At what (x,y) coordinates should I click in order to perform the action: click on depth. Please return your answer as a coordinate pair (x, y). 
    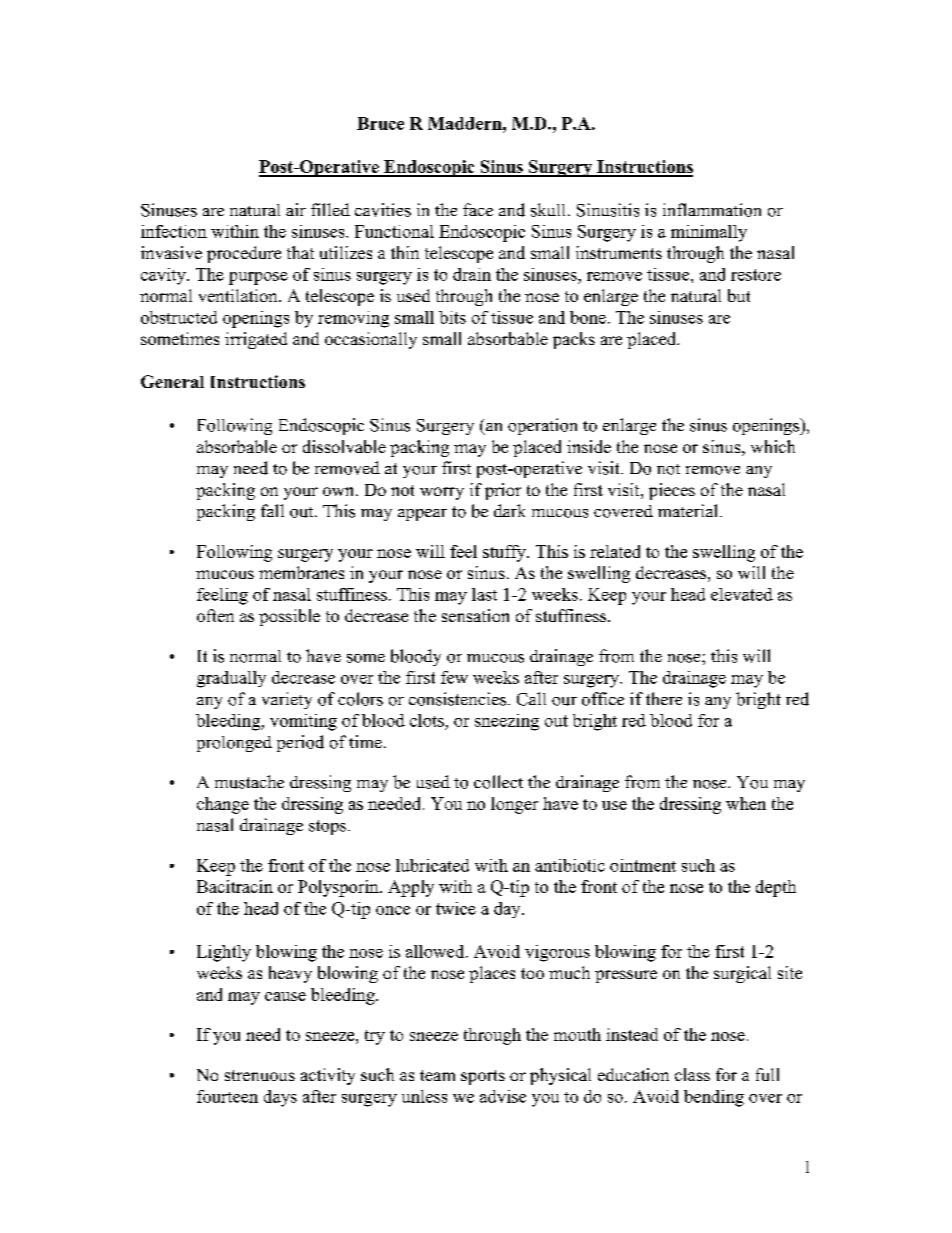
    Looking at the image, I should click on (776, 888).
